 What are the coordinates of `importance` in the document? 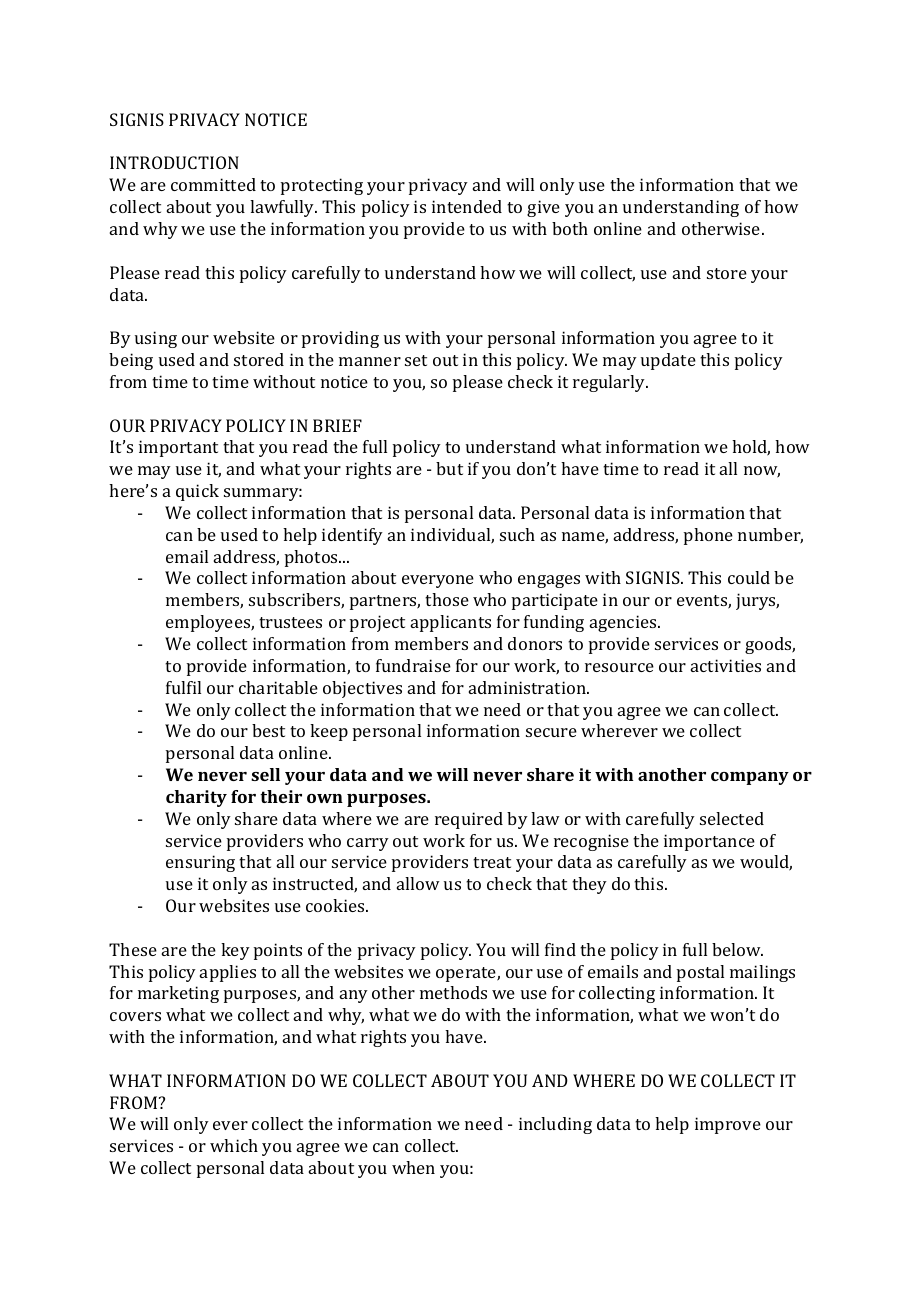 It's located at (709, 842).
